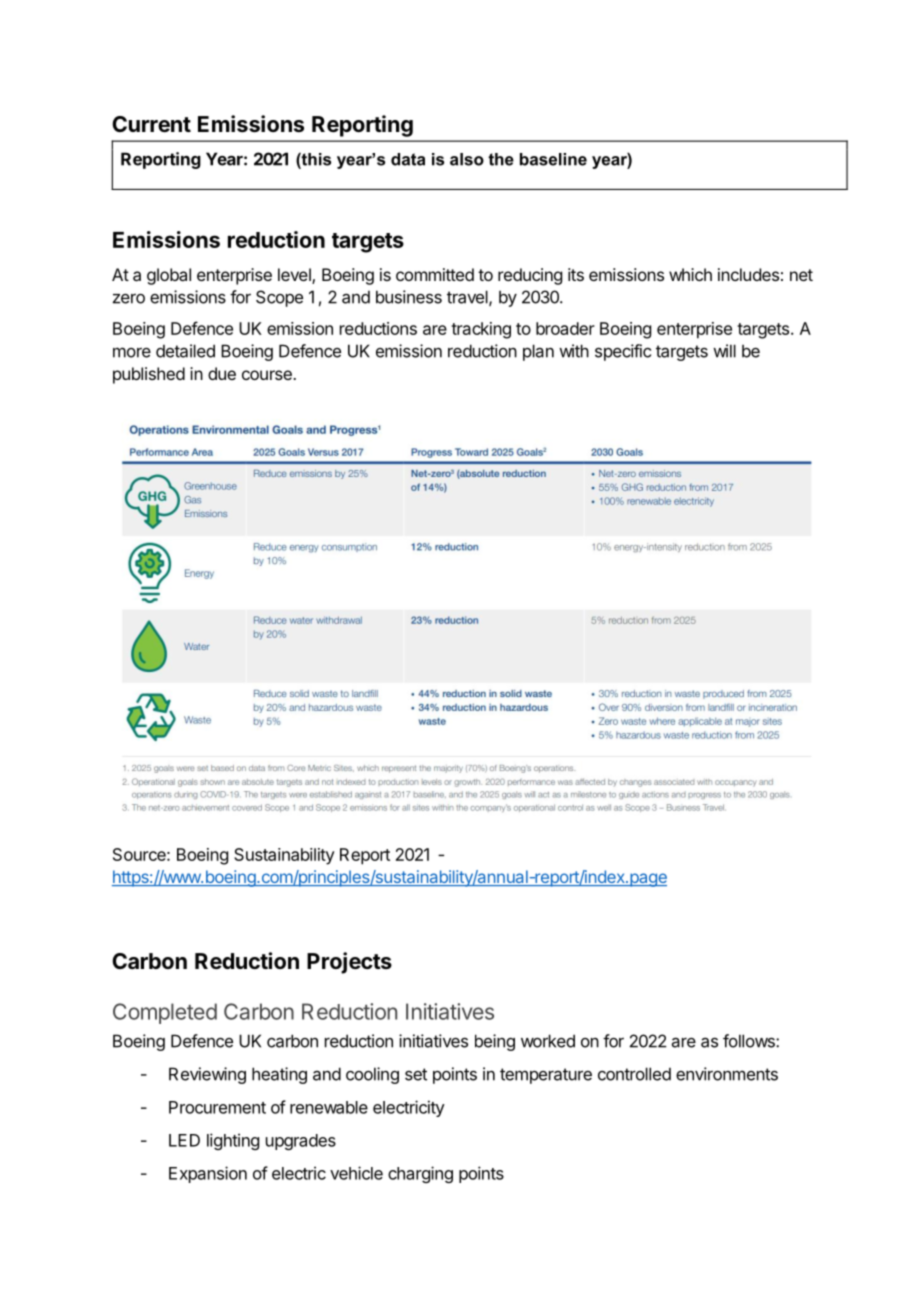 The image size is (924, 1308). What do you see at coordinates (748, 274) in the image?
I see `includes` at bounding box center [748, 274].
